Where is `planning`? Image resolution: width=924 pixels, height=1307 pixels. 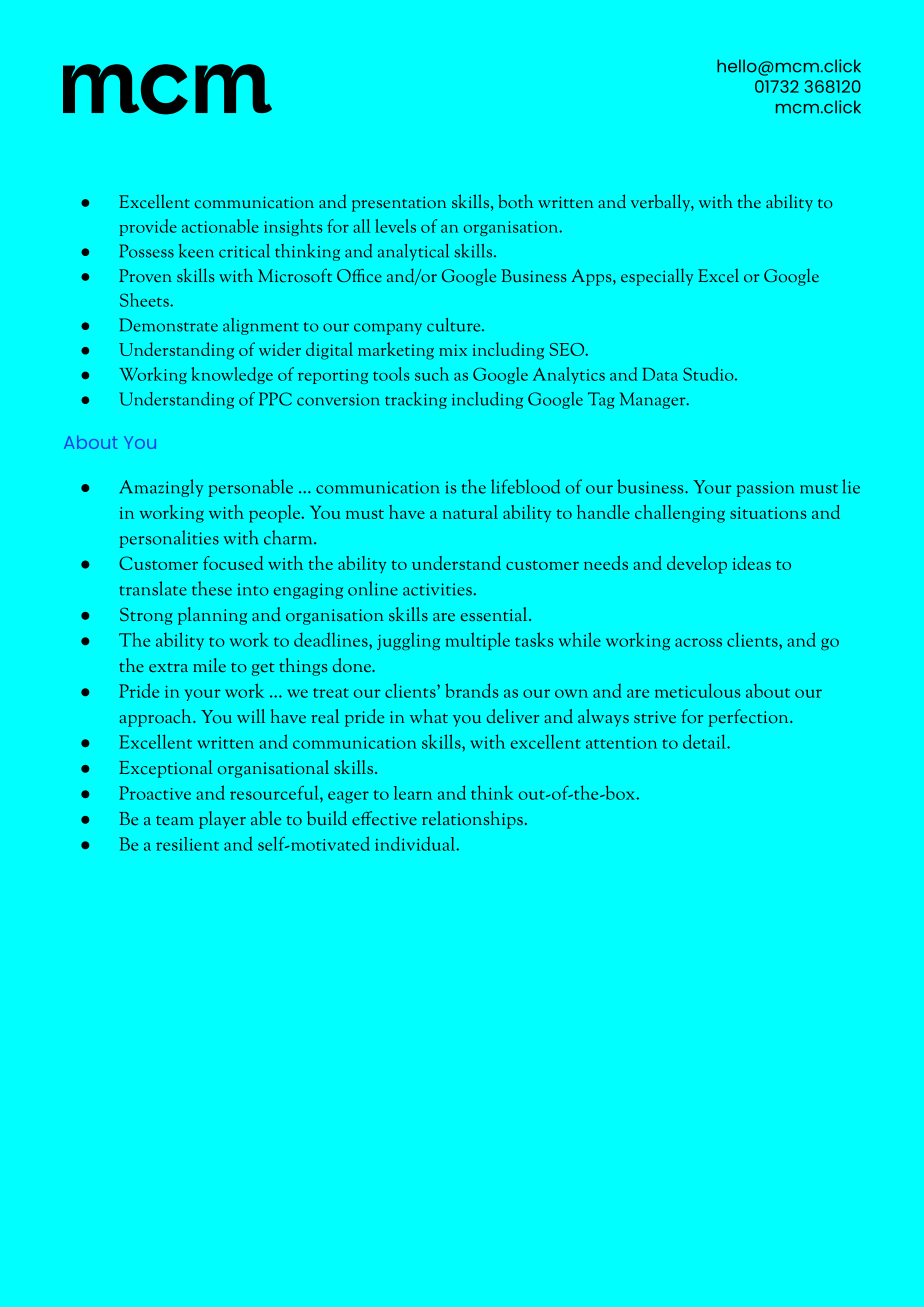 planning is located at coordinates (212, 616).
